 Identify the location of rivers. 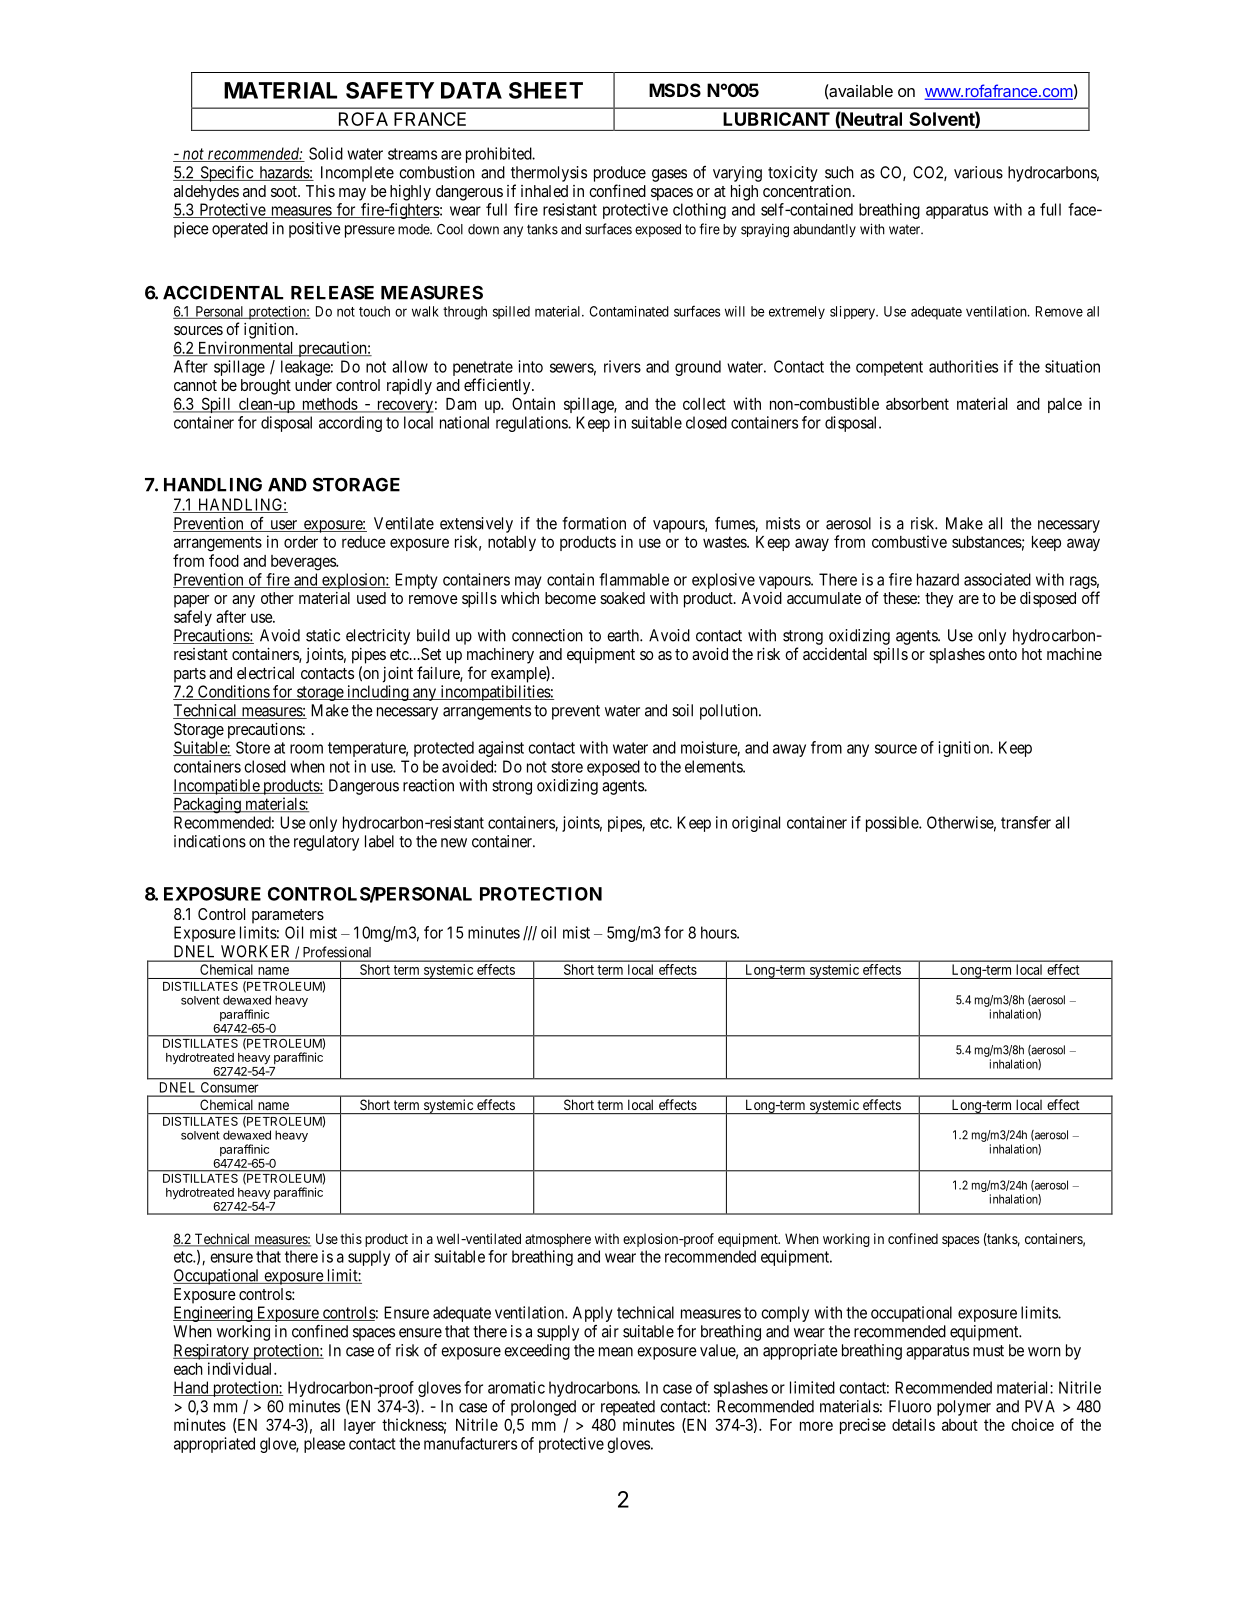
(622, 366).
